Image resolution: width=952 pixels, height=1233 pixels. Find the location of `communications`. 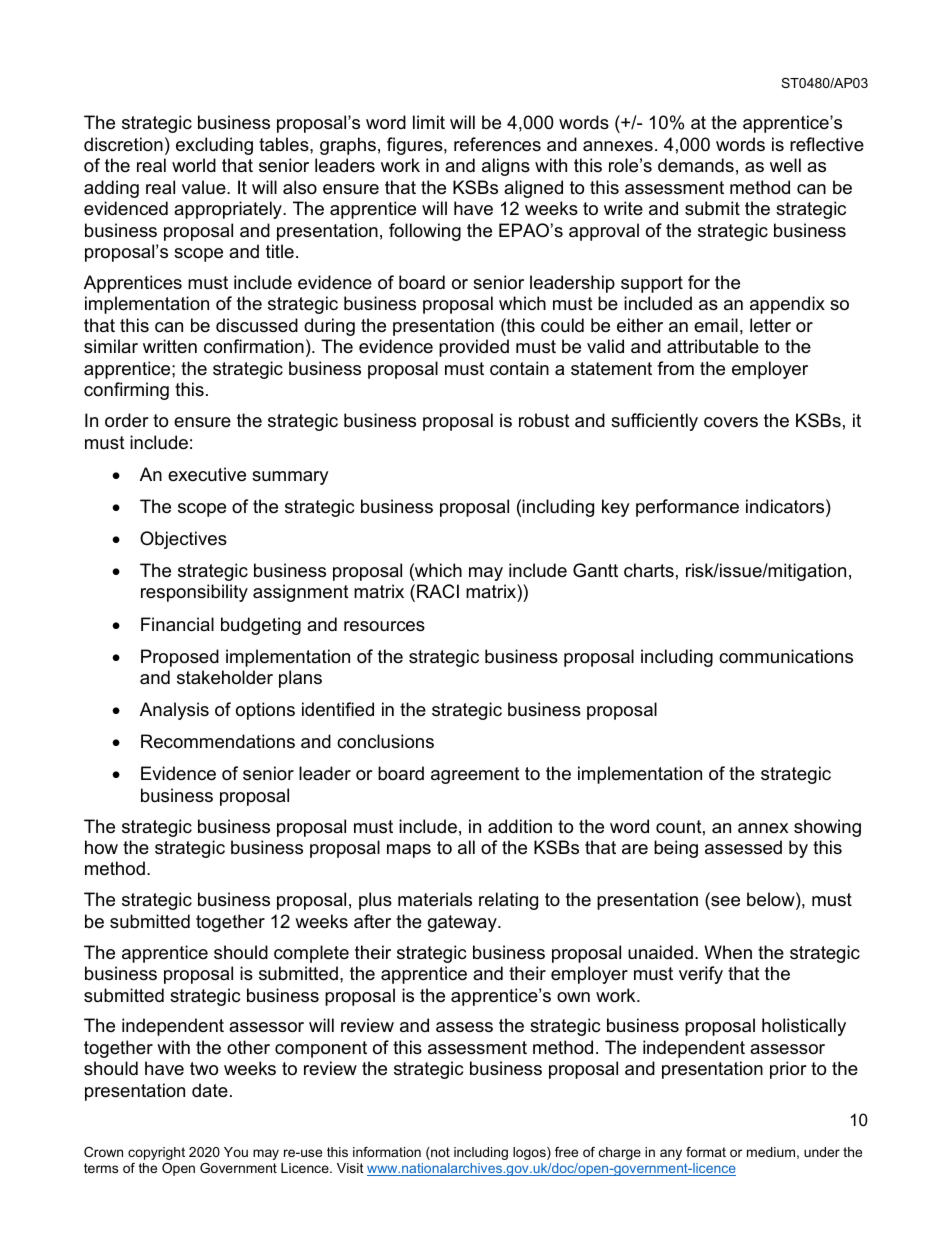

communications is located at coordinates (786, 656).
